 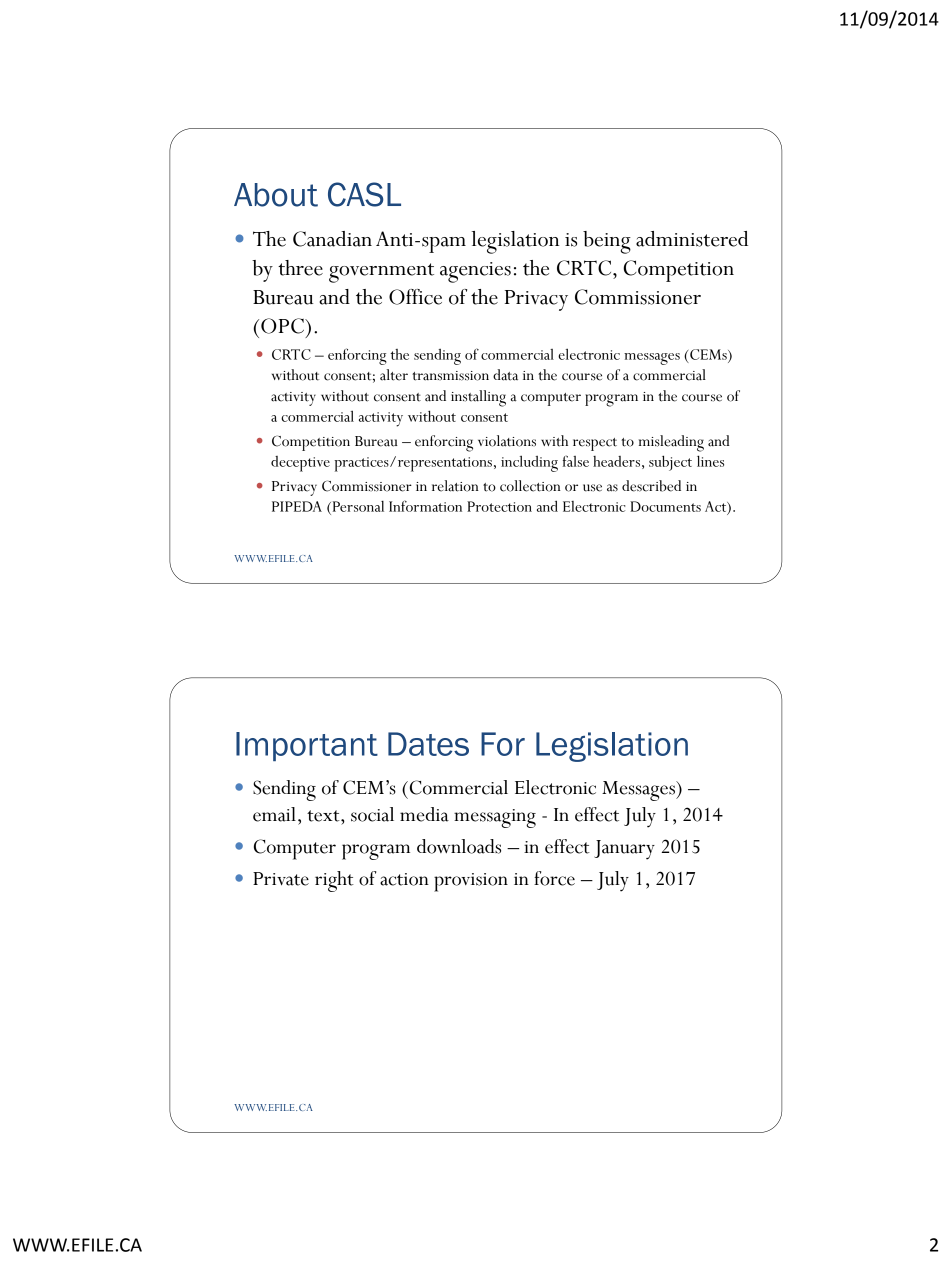 I want to click on January, so click(x=624, y=850).
